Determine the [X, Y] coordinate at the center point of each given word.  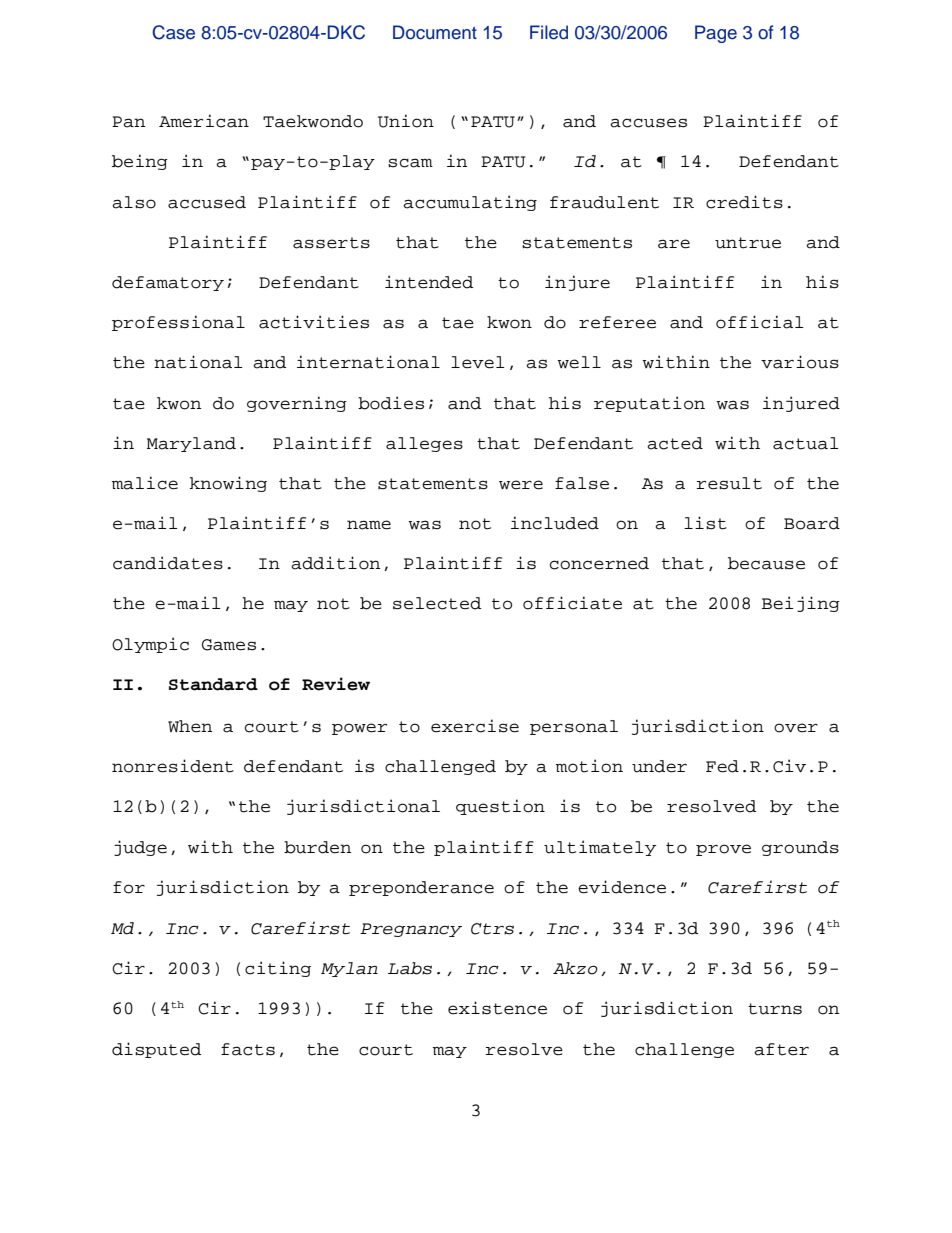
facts [248, 1049]
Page [716, 34]
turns [775, 1009]
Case [173, 32]
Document [435, 32]
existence [497, 1008]
